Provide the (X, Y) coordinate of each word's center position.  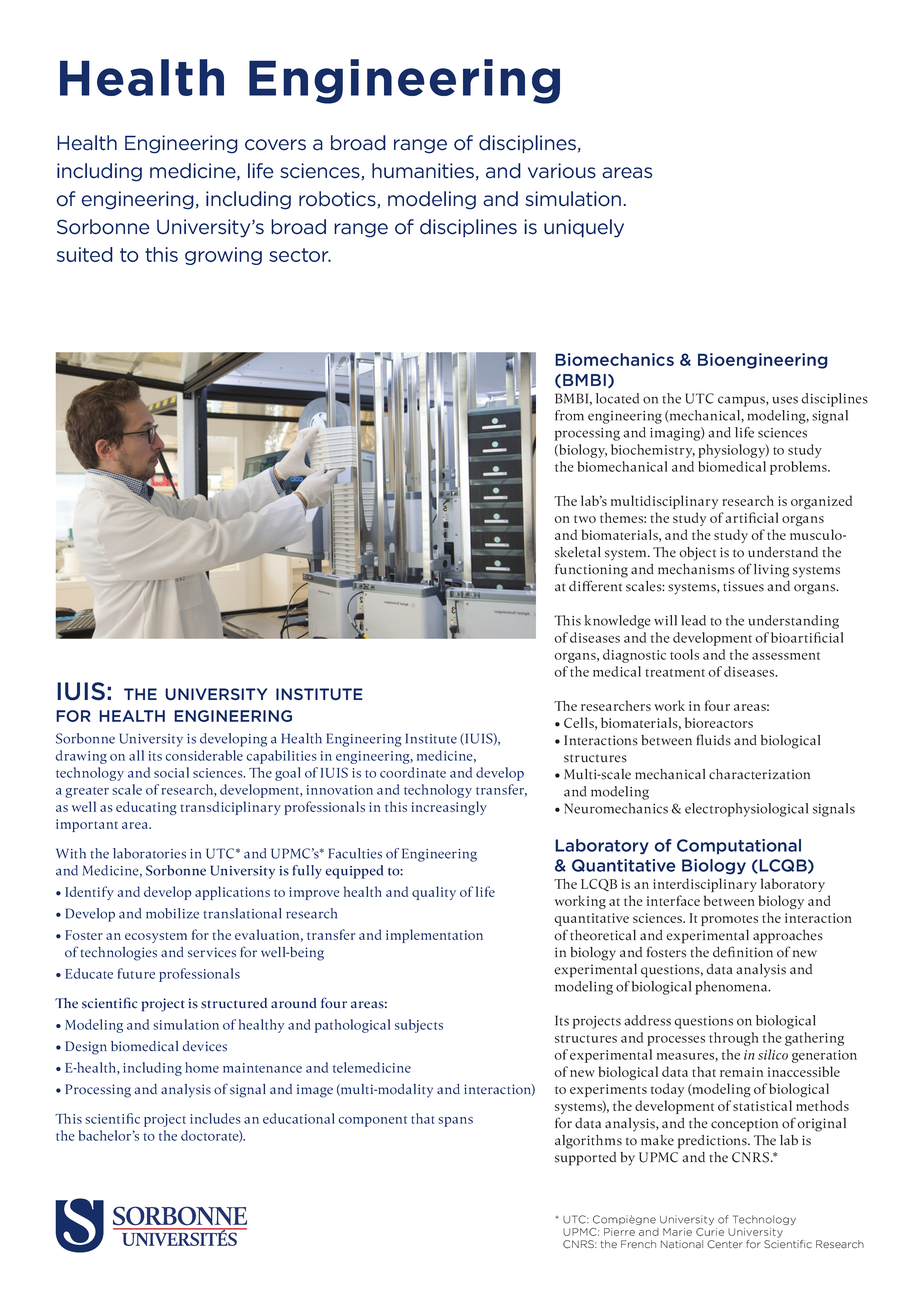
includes (215, 1118)
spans (455, 1122)
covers (275, 145)
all (136, 755)
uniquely (584, 228)
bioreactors (719, 722)
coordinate (413, 772)
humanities (423, 171)
